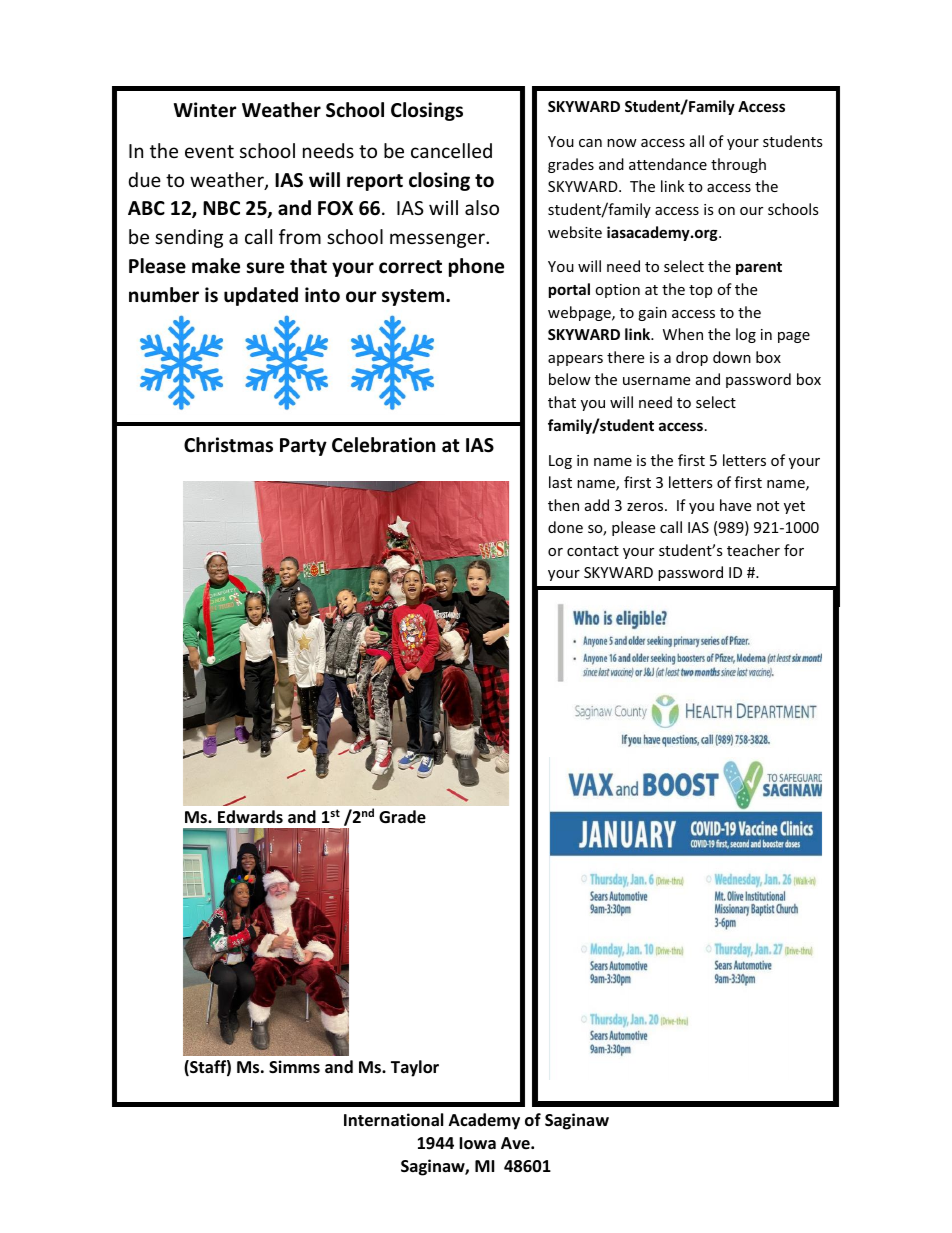  I want to click on Celebration, so click(383, 445).
